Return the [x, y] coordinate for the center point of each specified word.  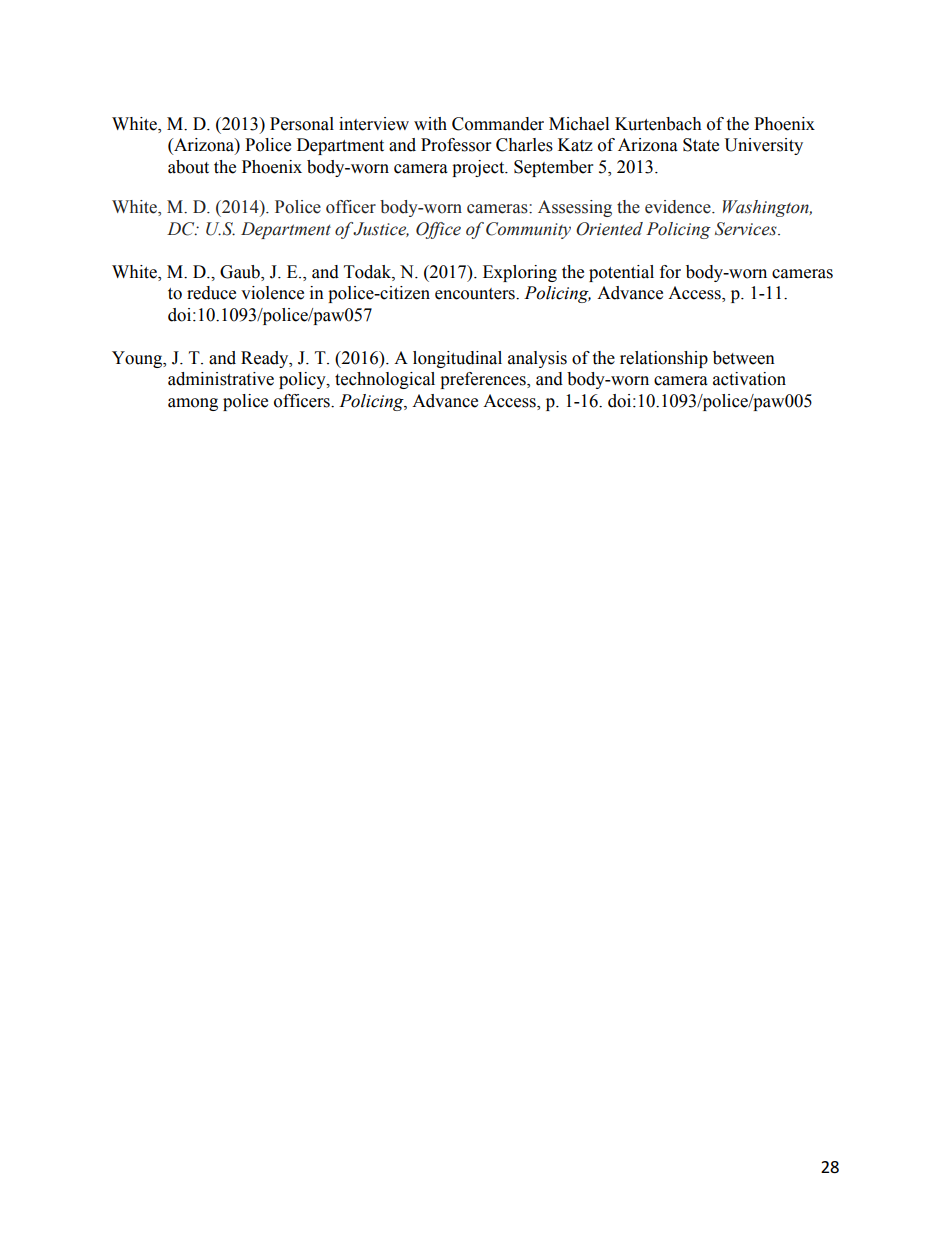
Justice [381, 229]
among [193, 404]
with [430, 124]
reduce [211, 293]
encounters [476, 294]
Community [528, 230]
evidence [679, 207]
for [670, 272]
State [701, 145]
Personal [302, 124]
